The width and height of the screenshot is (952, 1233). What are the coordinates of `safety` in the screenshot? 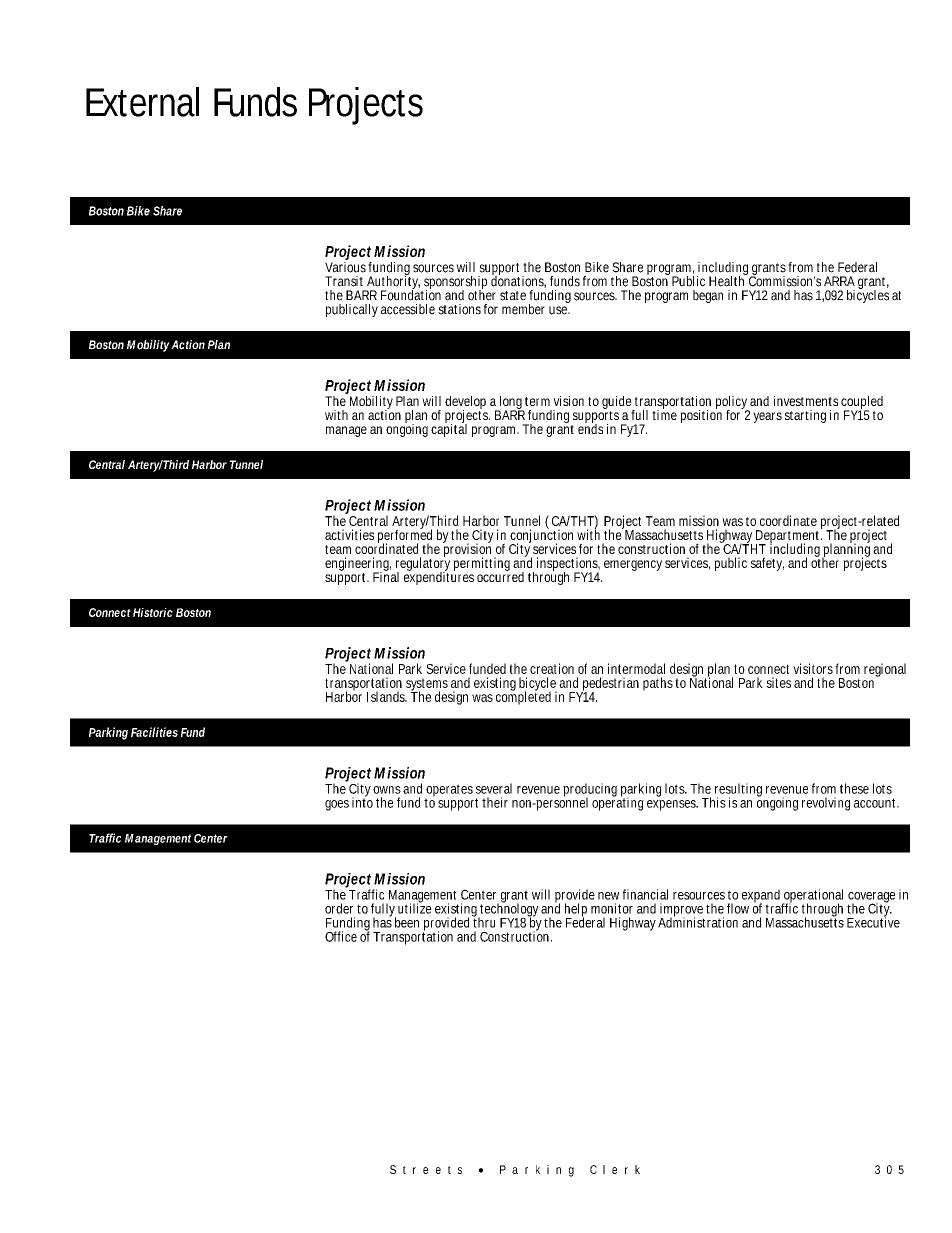 It's located at (767, 564).
